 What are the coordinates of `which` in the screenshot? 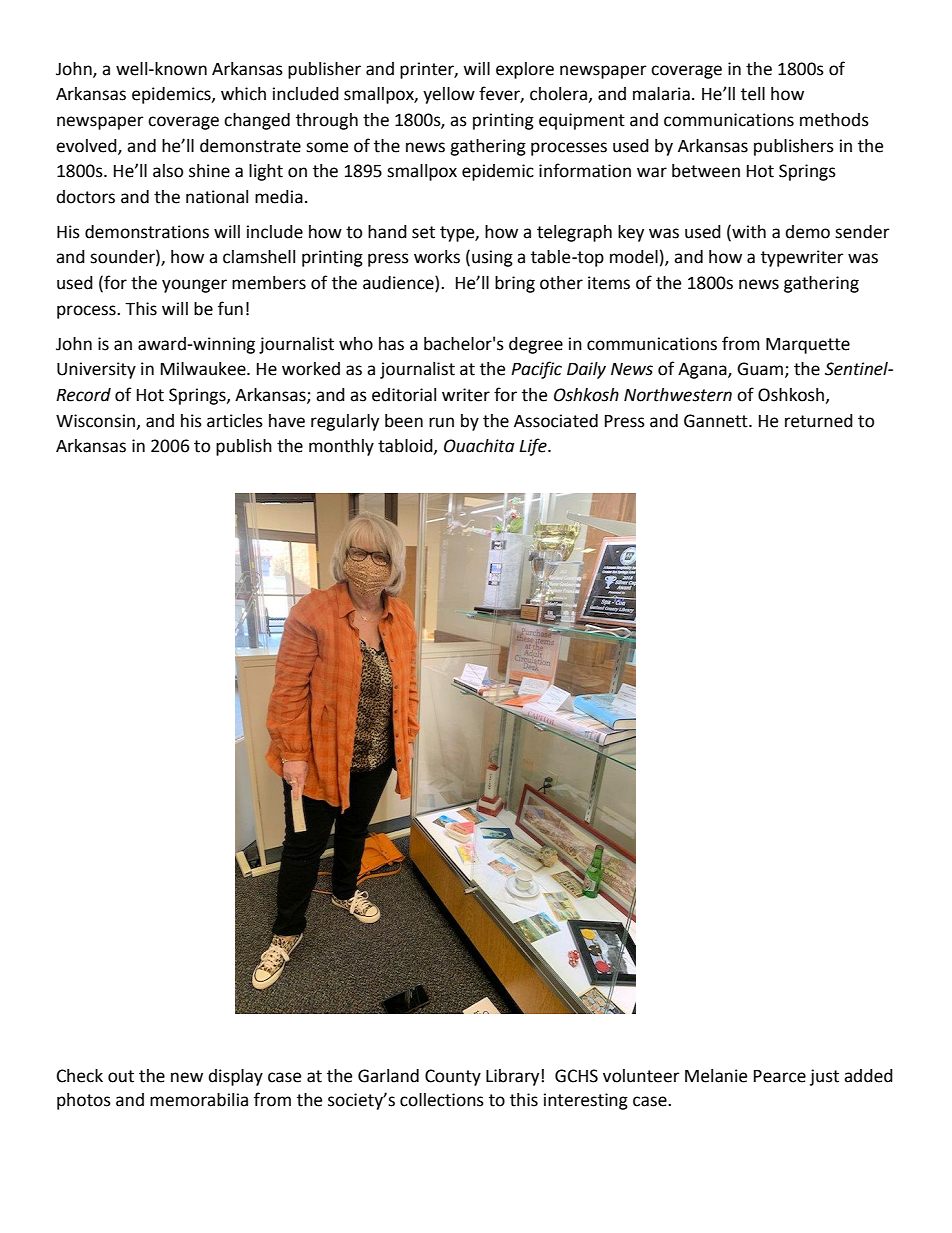 It's located at (243, 94).
